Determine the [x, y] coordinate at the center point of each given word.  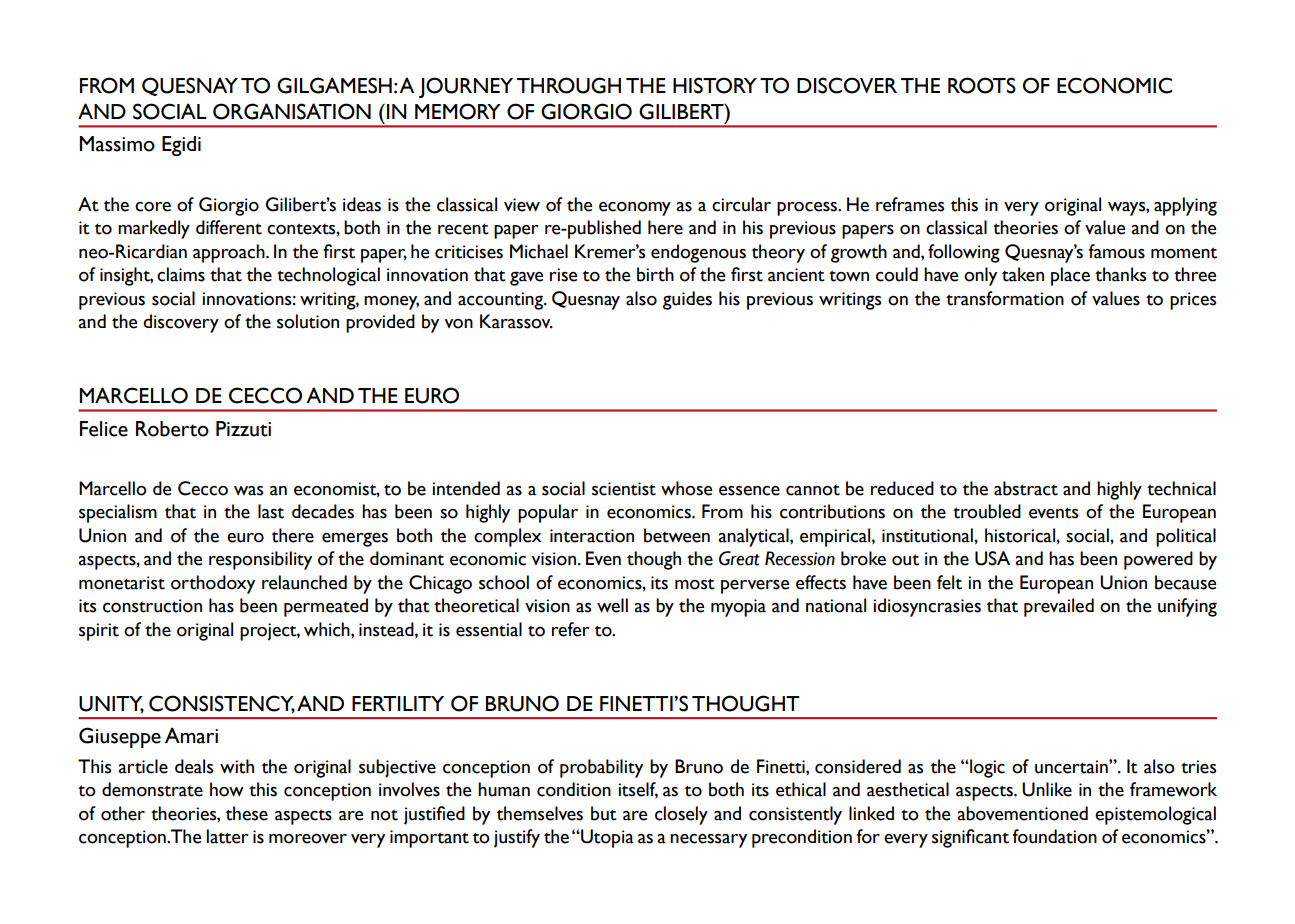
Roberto [172, 429]
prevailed [1059, 607]
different [229, 227]
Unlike [1047, 789]
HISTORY [715, 85]
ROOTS [982, 85]
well [612, 605]
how [227, 789]
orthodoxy [213, 584]
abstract [1026, 488]
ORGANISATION [292, 111]
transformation [1005, 298]
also [641, 298]
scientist [624, 489]
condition [574, 789]
